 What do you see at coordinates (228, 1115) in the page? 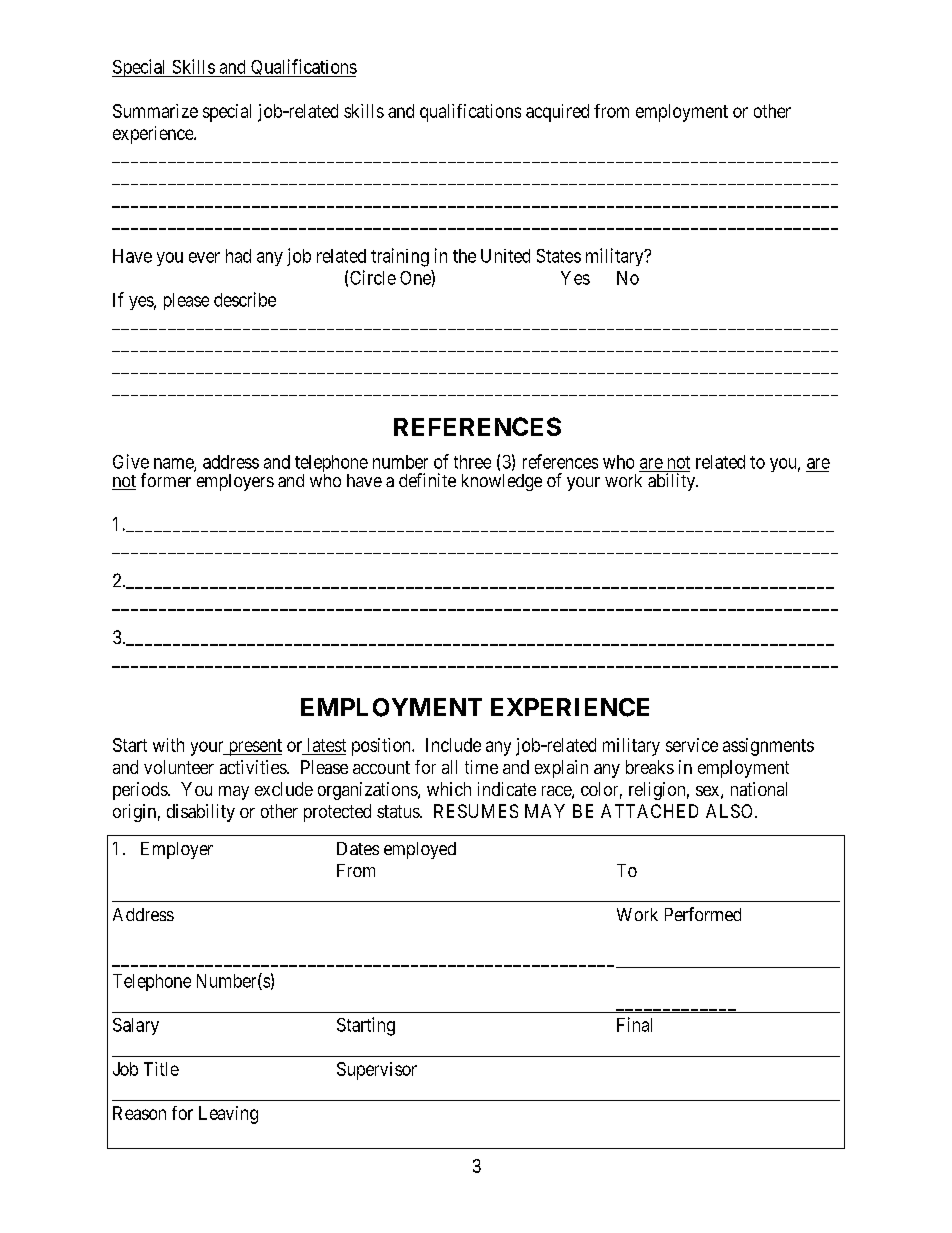
I see `Leaving` at bounding box center [228, 1115].
